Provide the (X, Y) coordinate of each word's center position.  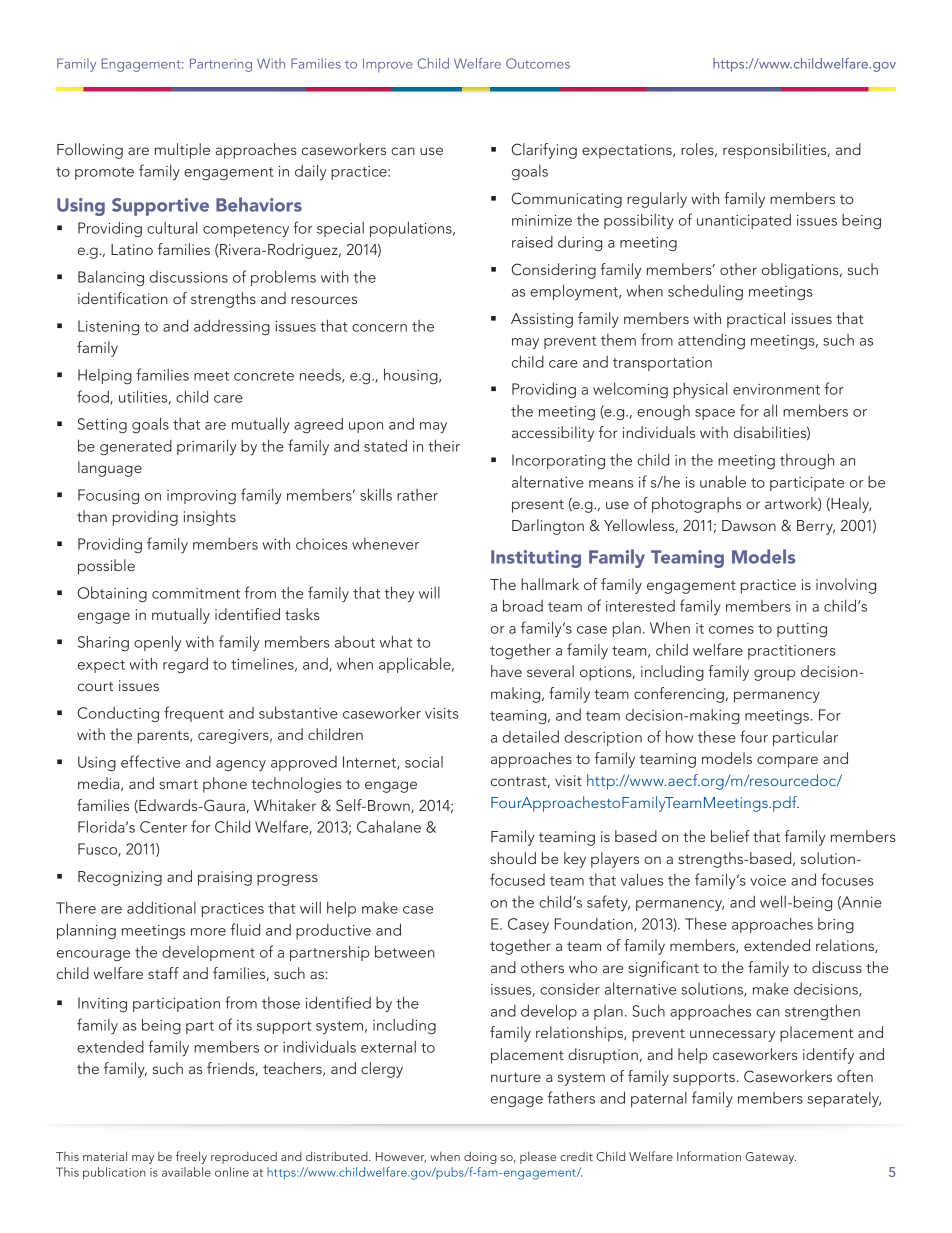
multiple (182, 151)
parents (164, 737)
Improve (388, 65)
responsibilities (776, 151)
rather (417, 495)
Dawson (749, 525)
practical (756, 320)
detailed (531, 736)
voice (768, 880)
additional (161, 907)
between (405, 951)
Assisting (542, 320)
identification (123, 298)
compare (787, 762)
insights (210, 518)
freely (191, 1157)
